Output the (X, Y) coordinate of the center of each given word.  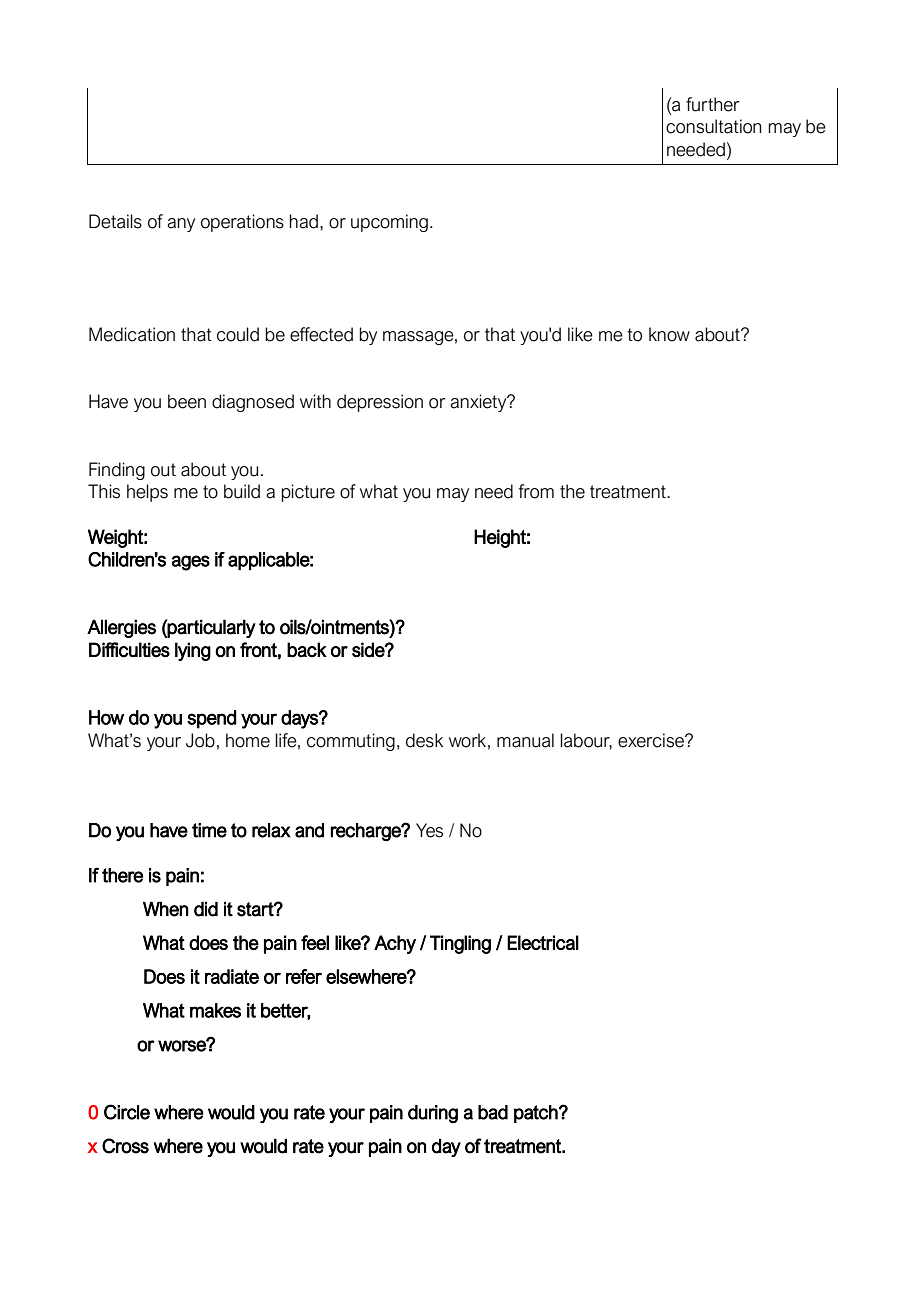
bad (493, 1112)
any (181, 225)
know (669, 334)
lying (193, 651)
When (166, 909)
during (433, 1114)
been (187, 401)
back (307, 650)
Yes (429, 830)
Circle (127, 1112)
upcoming (389, 223)
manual (525, 740)
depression (380, 403)
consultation (714, 126)
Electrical (543, 942)
